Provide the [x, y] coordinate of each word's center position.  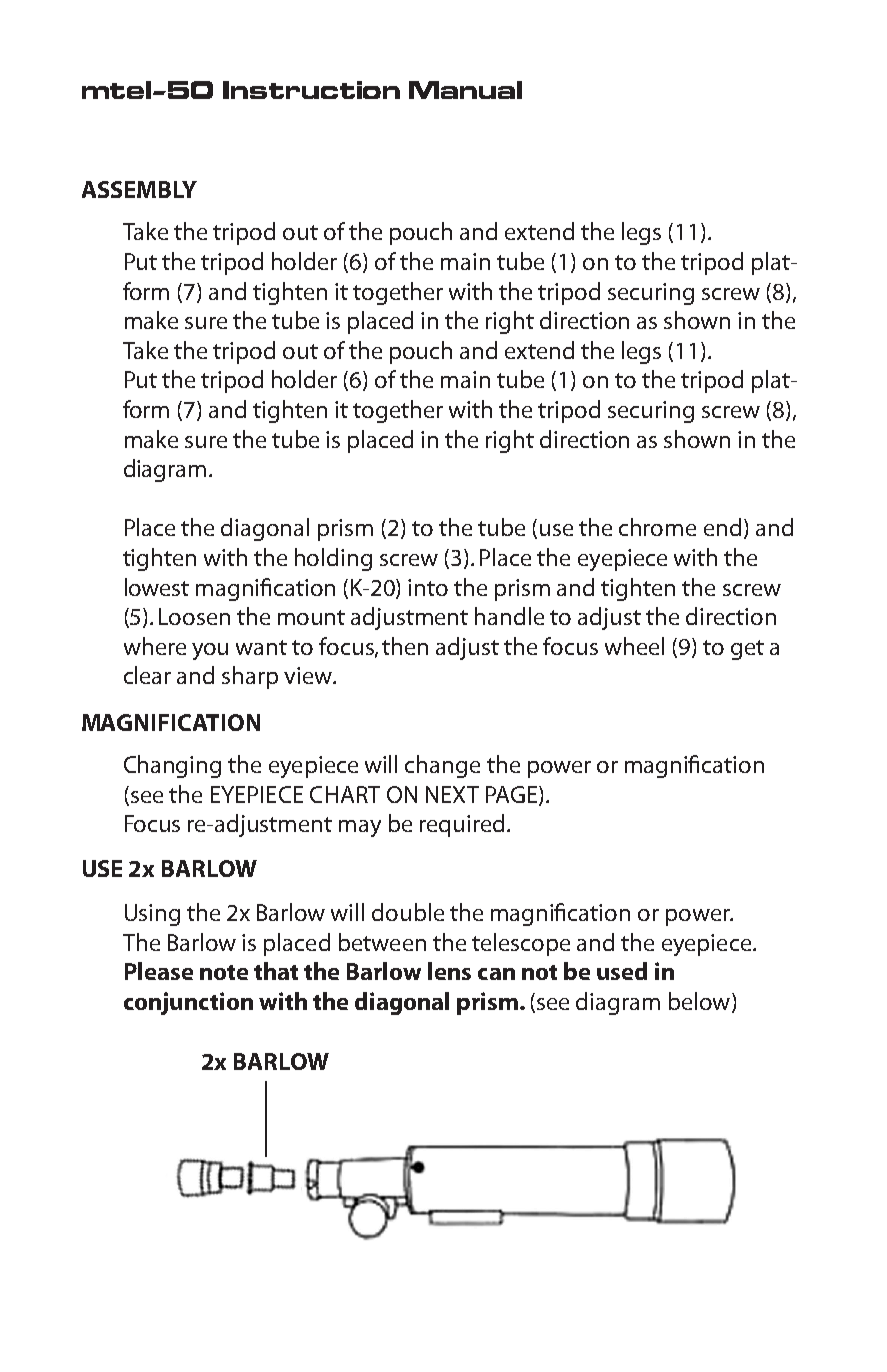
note [224, 972]
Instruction [311, 90]
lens [449, 971]
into [428, 587]
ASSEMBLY [139, 189]
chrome [657, 527]
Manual [465, 90]
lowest [157, 587]
